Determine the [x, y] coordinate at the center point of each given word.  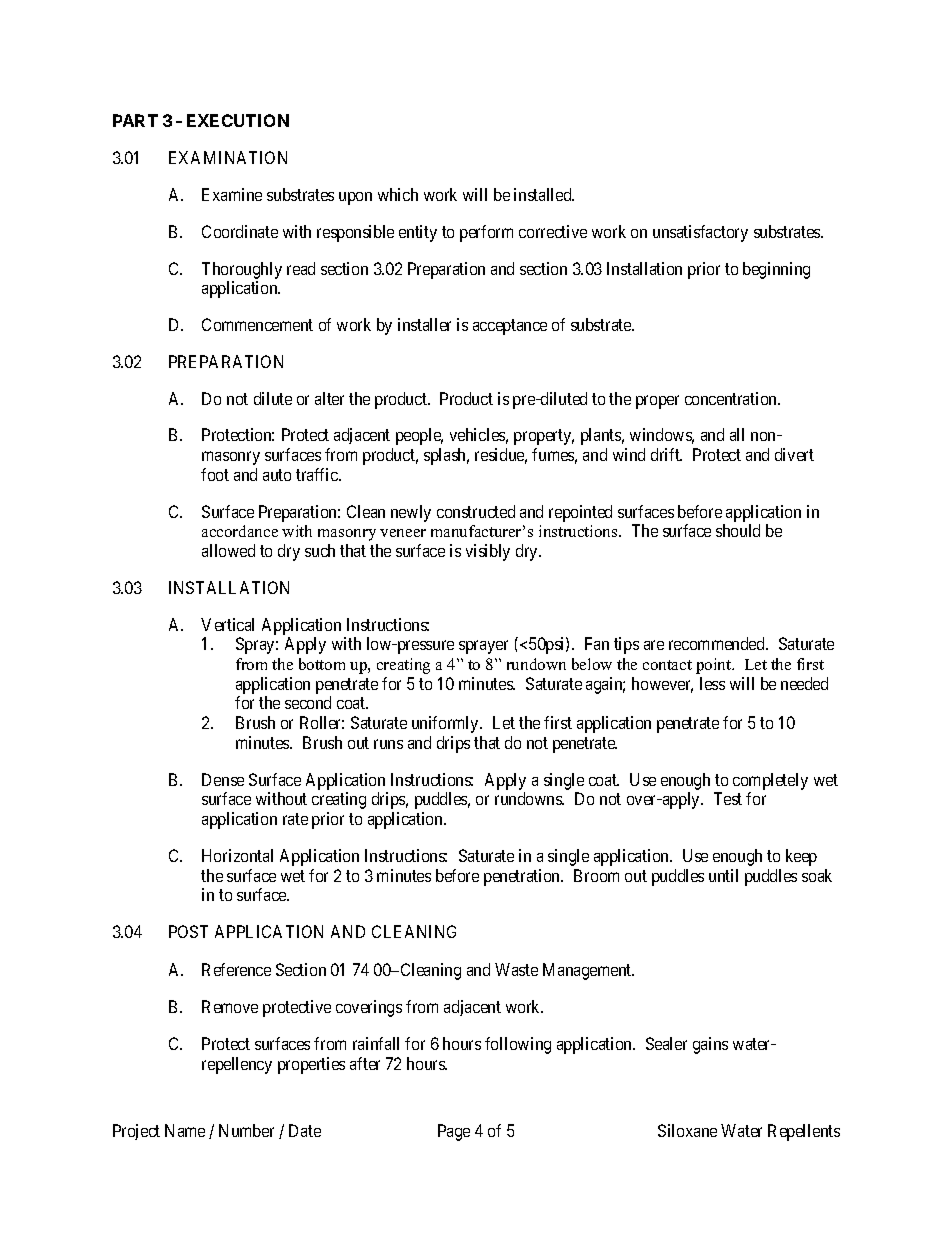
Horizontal [237, 855]
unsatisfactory [700, 233]
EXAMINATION [228, 157]
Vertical [227, 624]
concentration [732, 398]
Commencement [257, 324]
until [723, 875]
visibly [488, 552]
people [419, 436]
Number [246, 1130]
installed [544, 194]
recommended [718, 643]
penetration [523, 877]
